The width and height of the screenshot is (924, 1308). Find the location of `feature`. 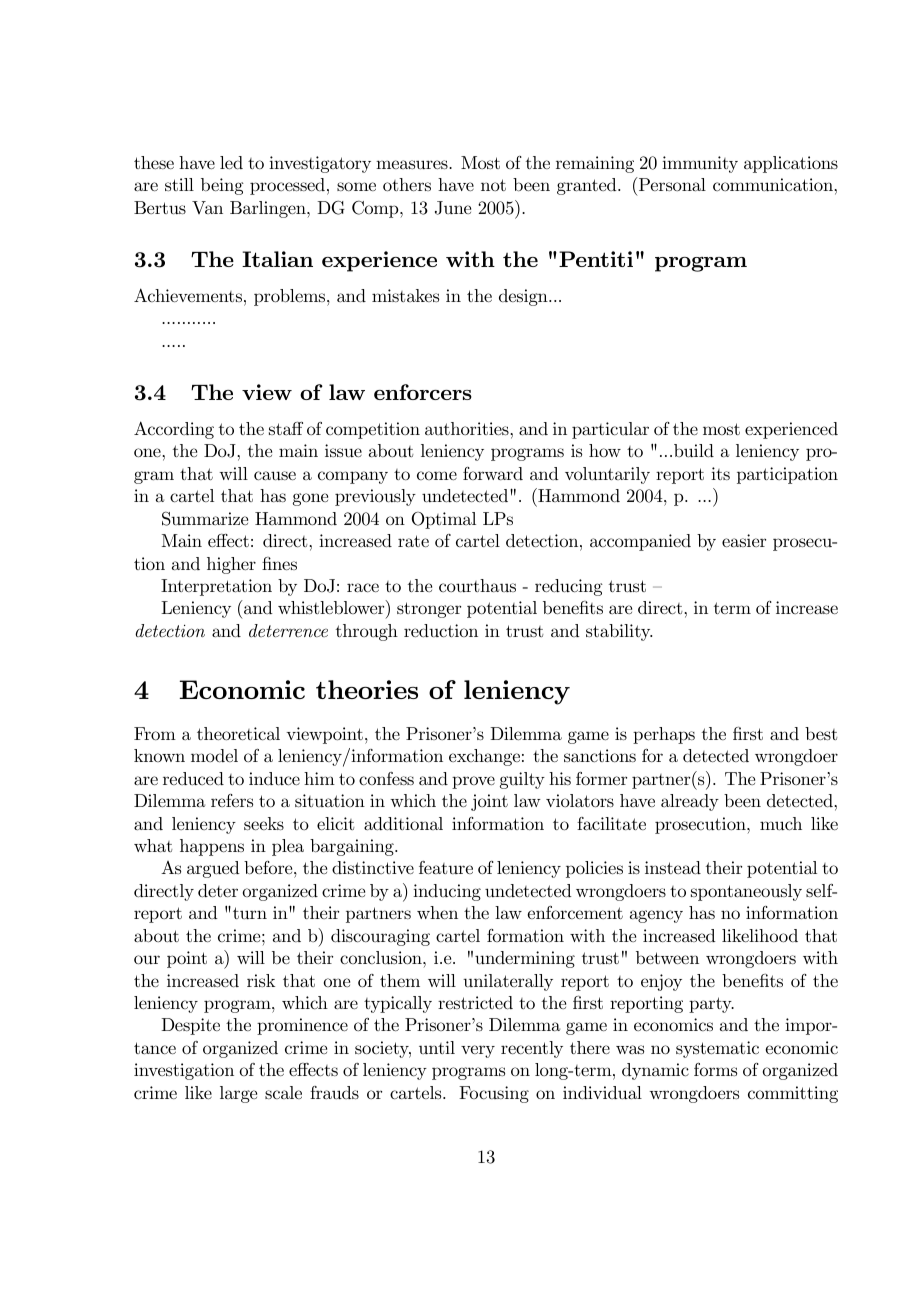

feature is located at coordinates (446, 867).
